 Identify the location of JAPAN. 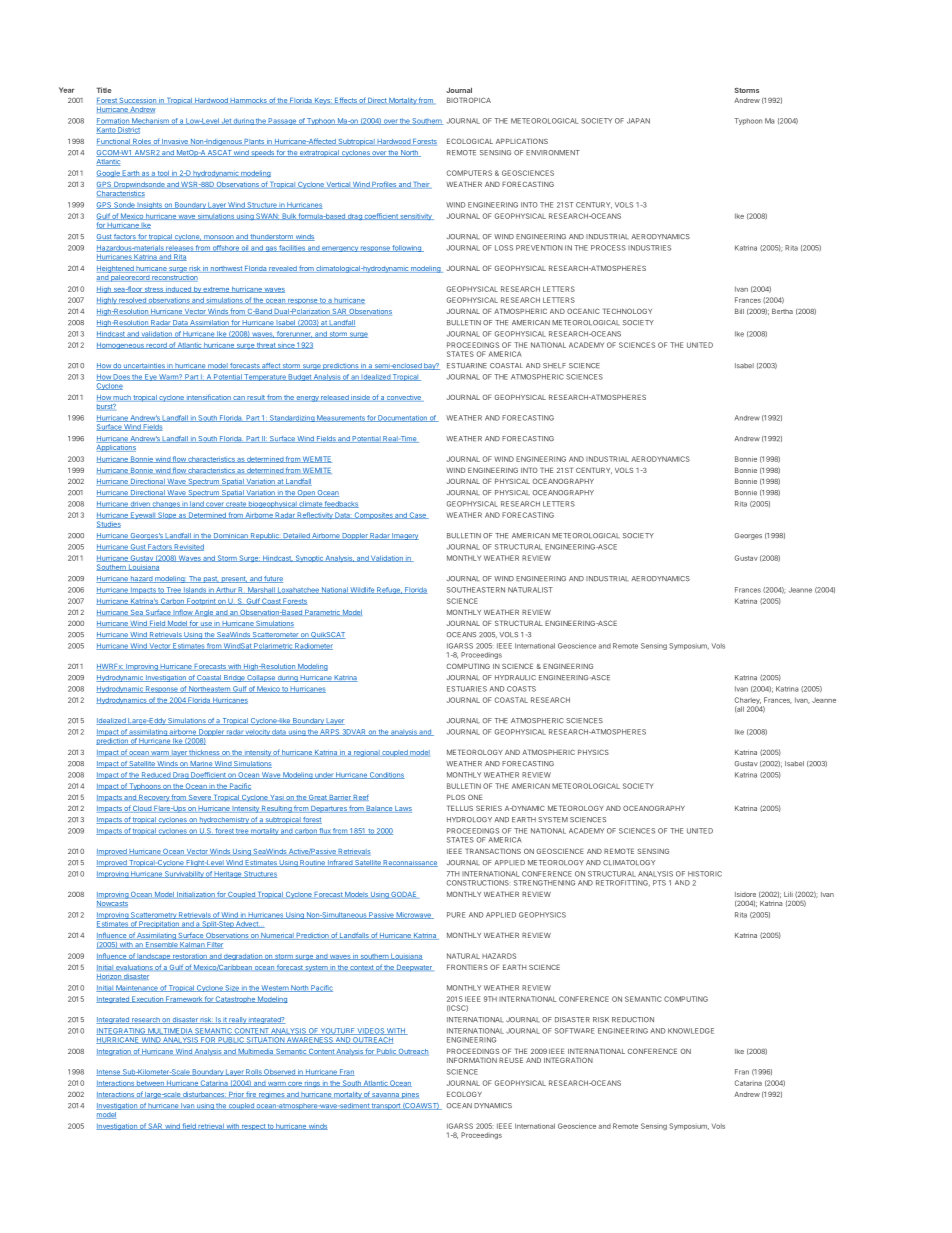
(638, 121).
